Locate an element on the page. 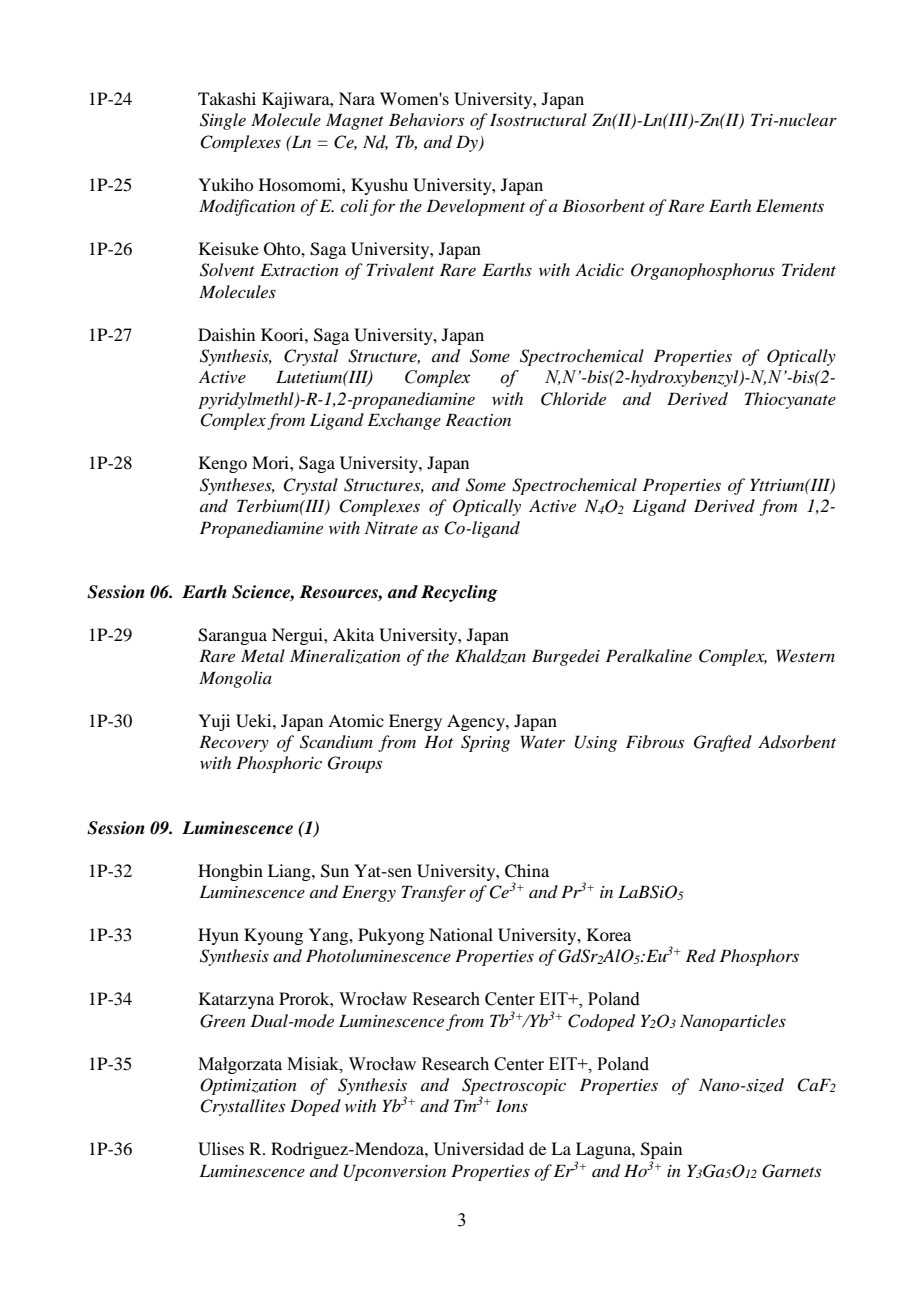  China is located at coordinates (527, 871).
